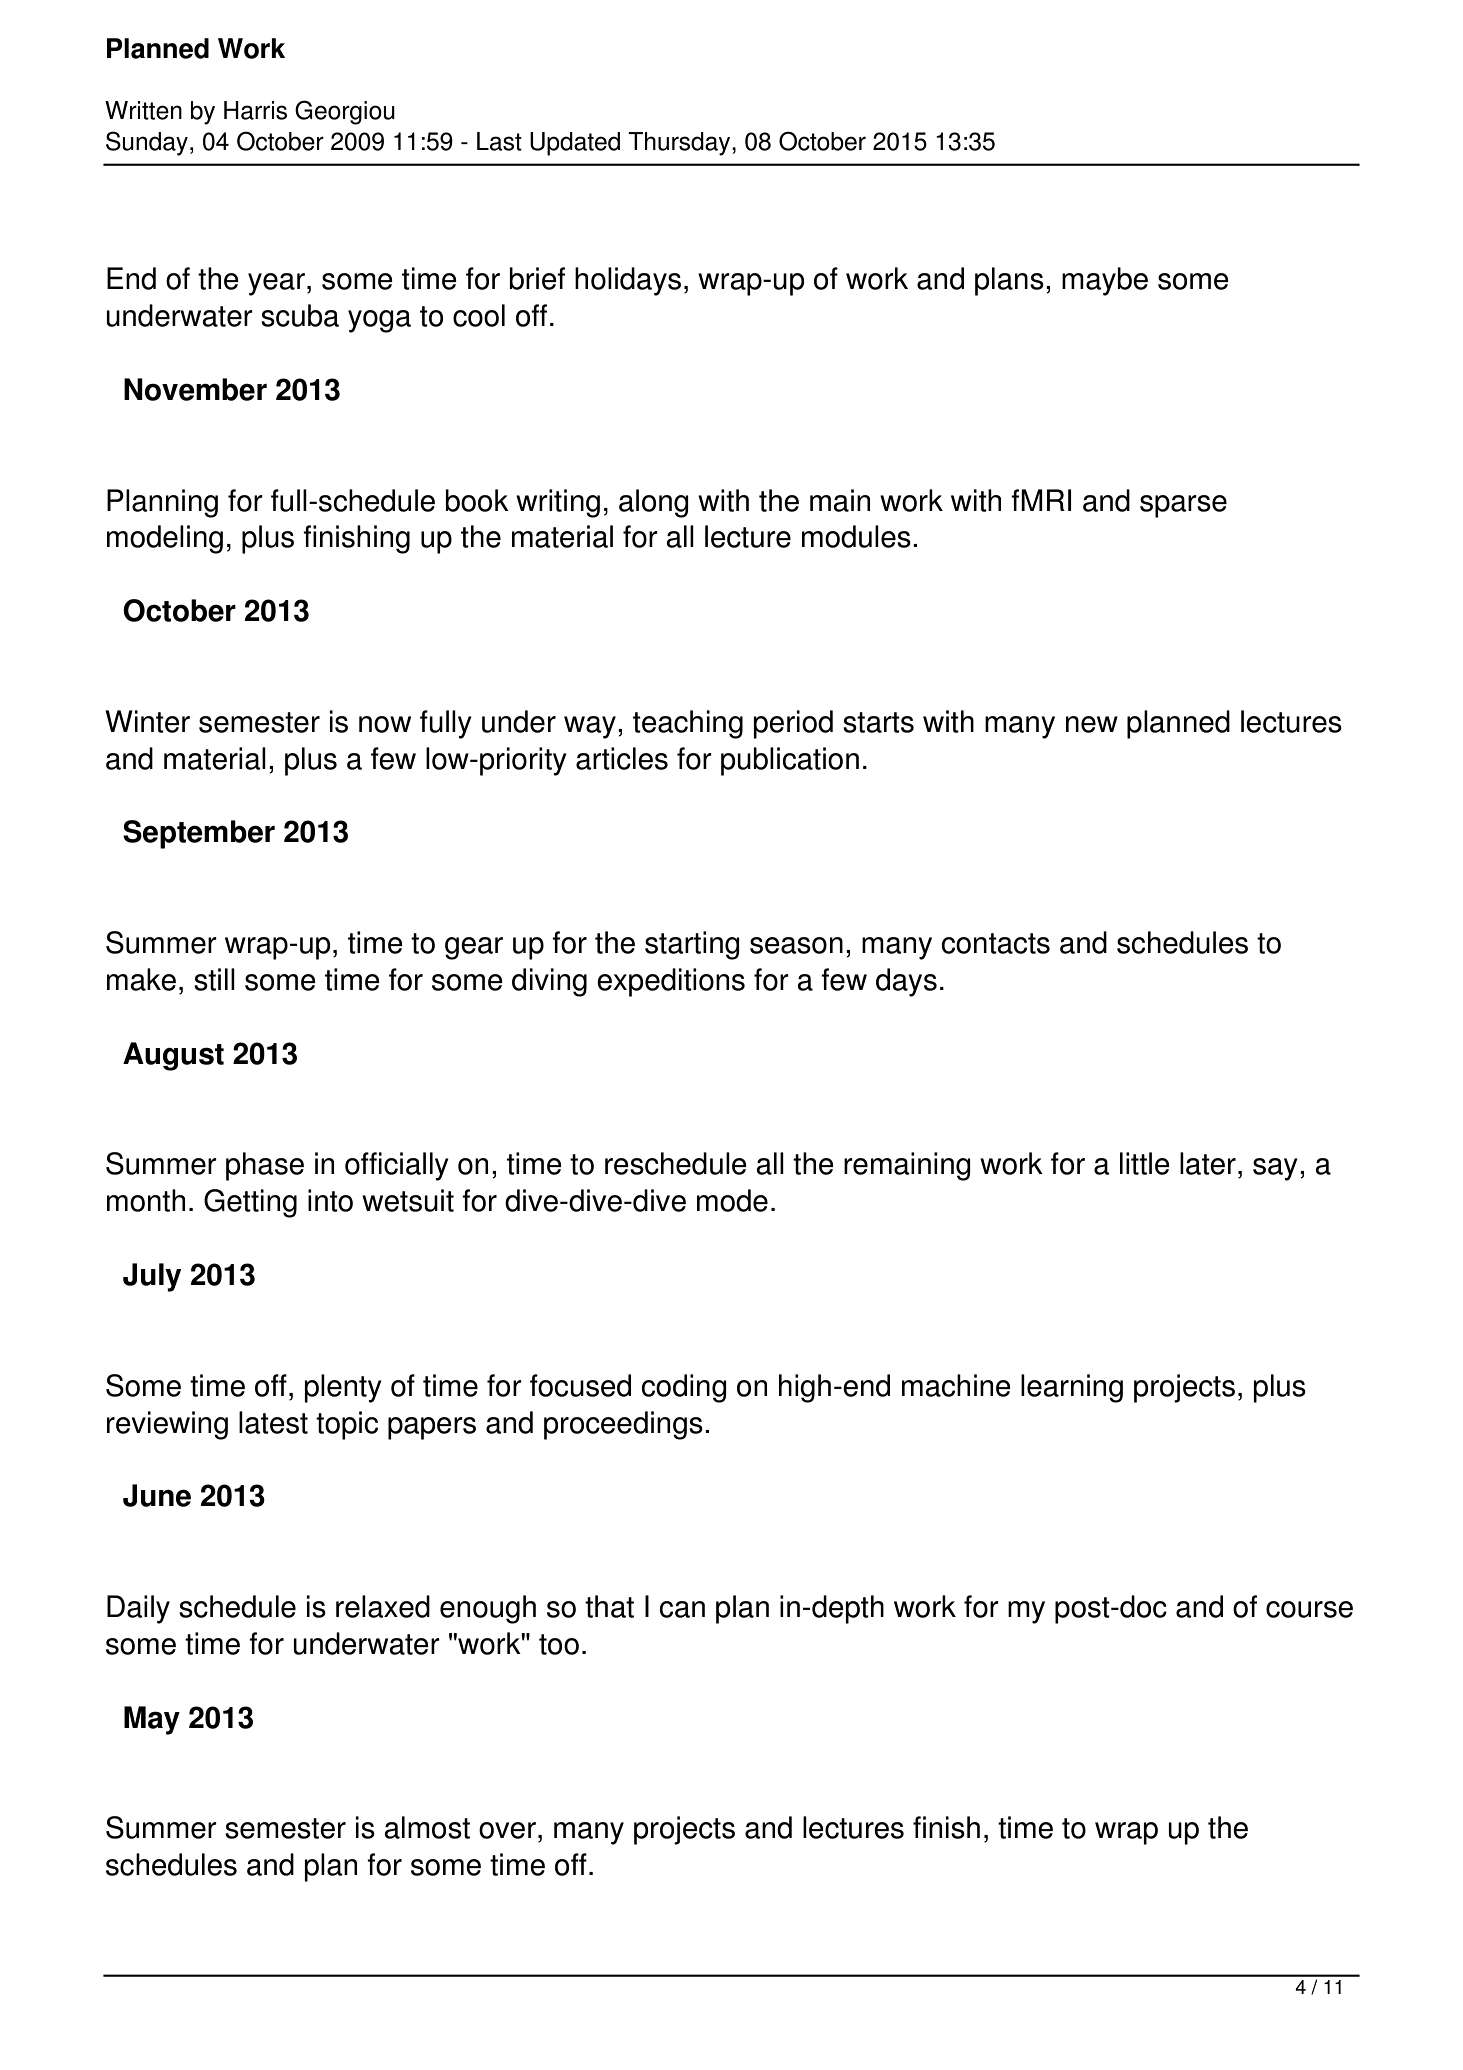 This screenshot has width=1463, height=2070. Describe the element at coordinates (255, 110) in the screenshot. I see `Harris` at that location.
